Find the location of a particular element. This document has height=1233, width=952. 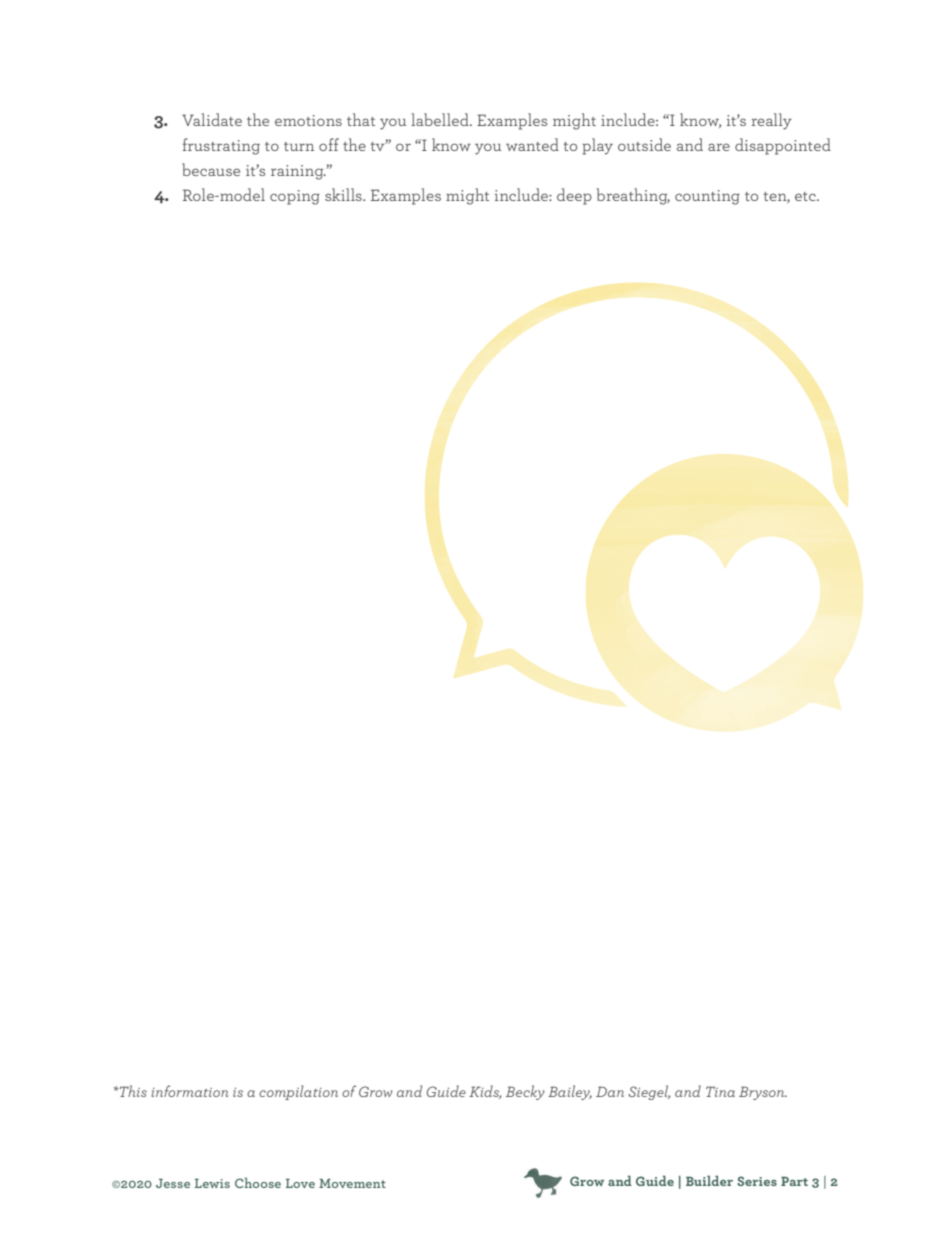

Lewis is located at coordinates (212, 1183).
